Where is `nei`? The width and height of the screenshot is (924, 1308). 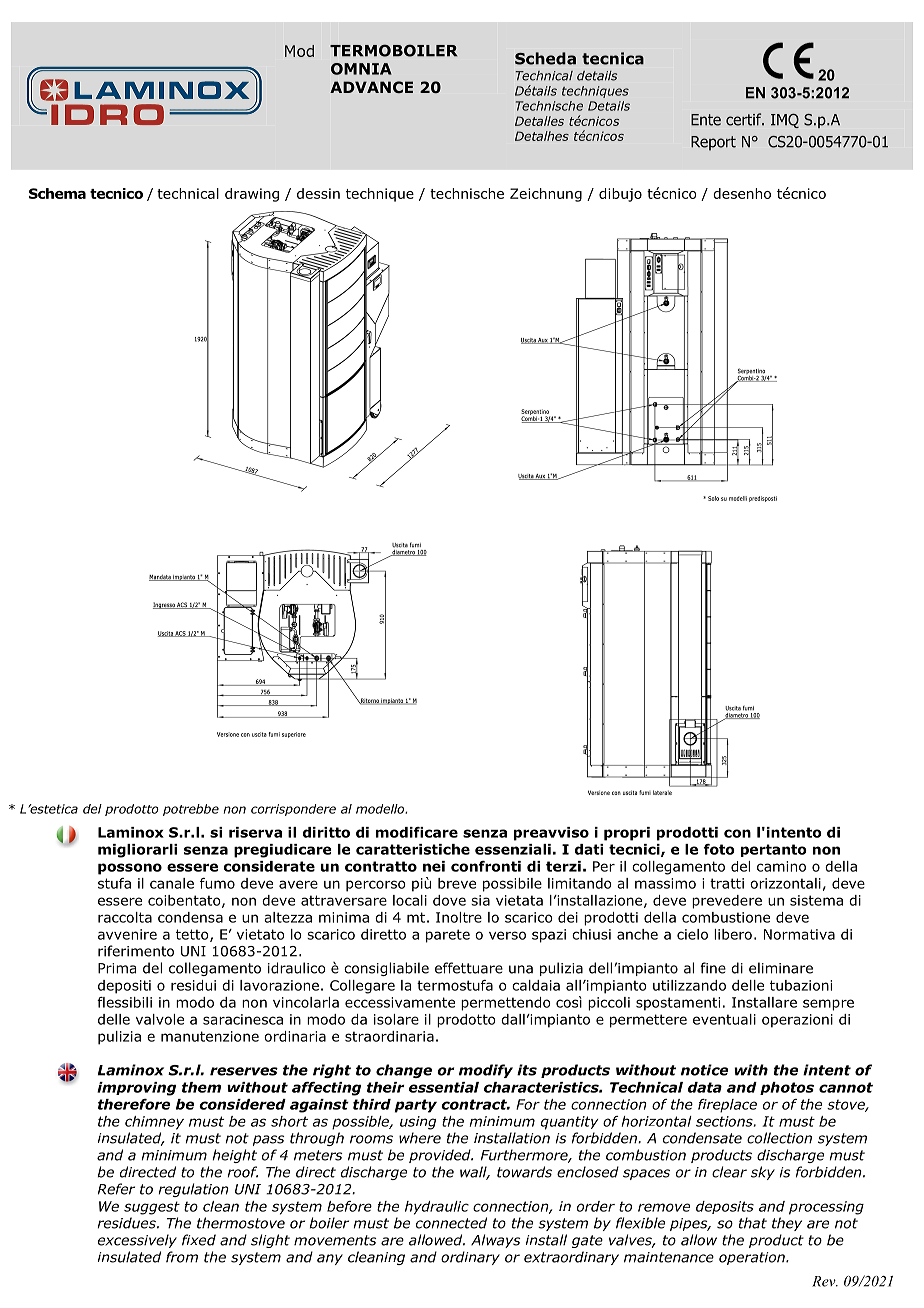 nei is located at coordinates (434, 866).
